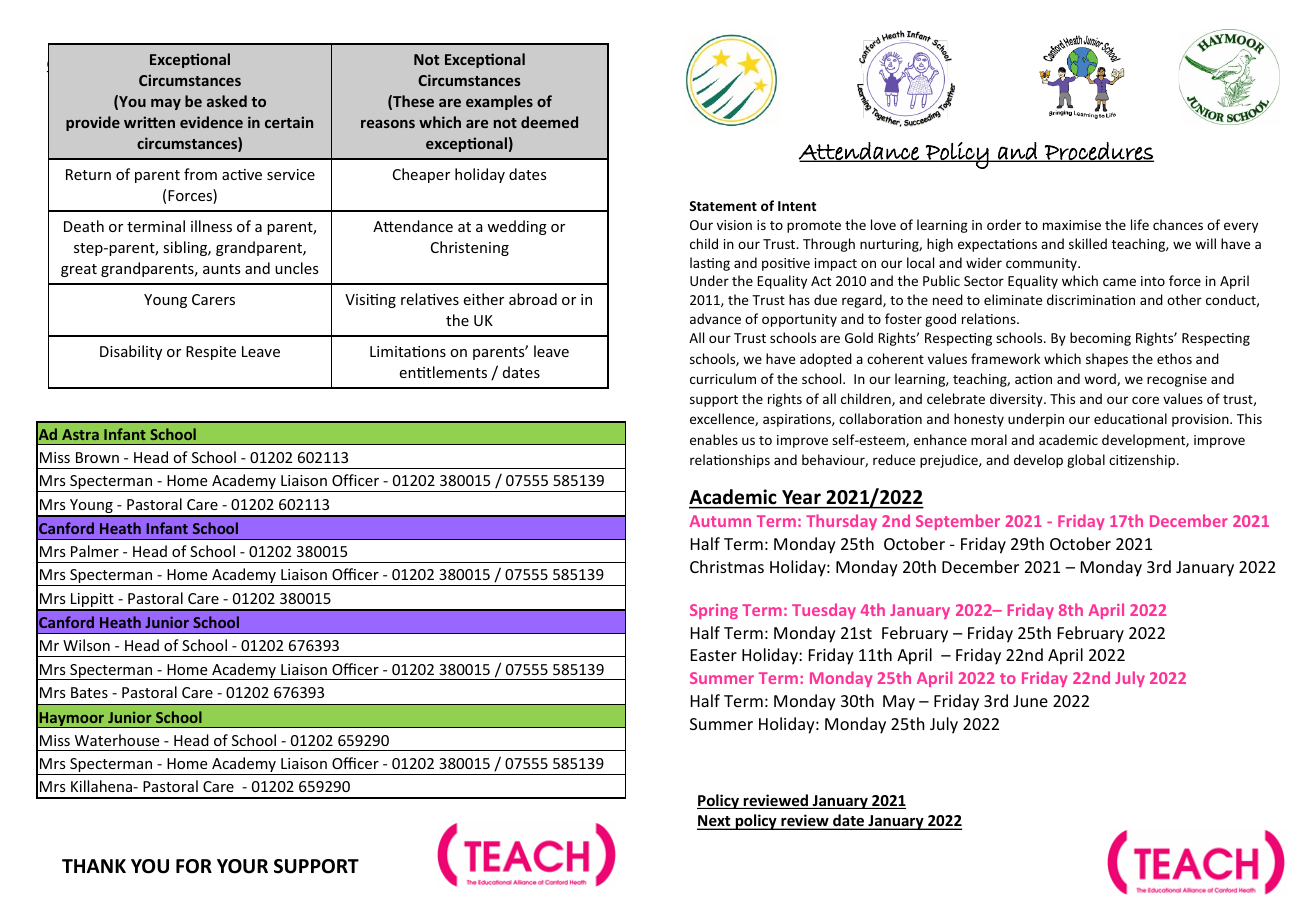 Image resolution: width=1308 pixels, height=924 pixels. What do you see at coordinates (211, 122) in the screenshot?
I see `evidence` at bounding box center [211, 122].
